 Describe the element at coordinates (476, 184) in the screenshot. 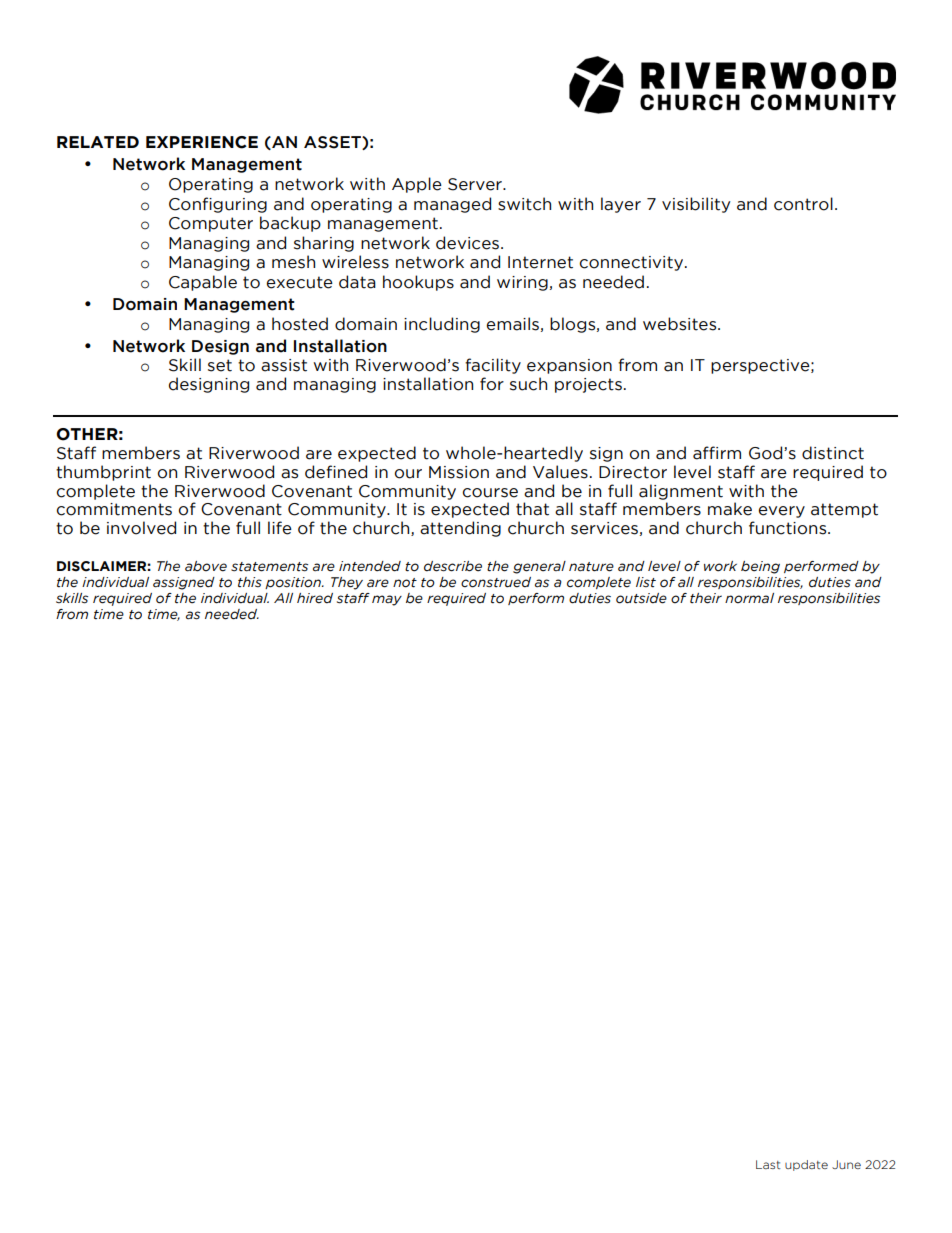

I see `Server` at that location.
